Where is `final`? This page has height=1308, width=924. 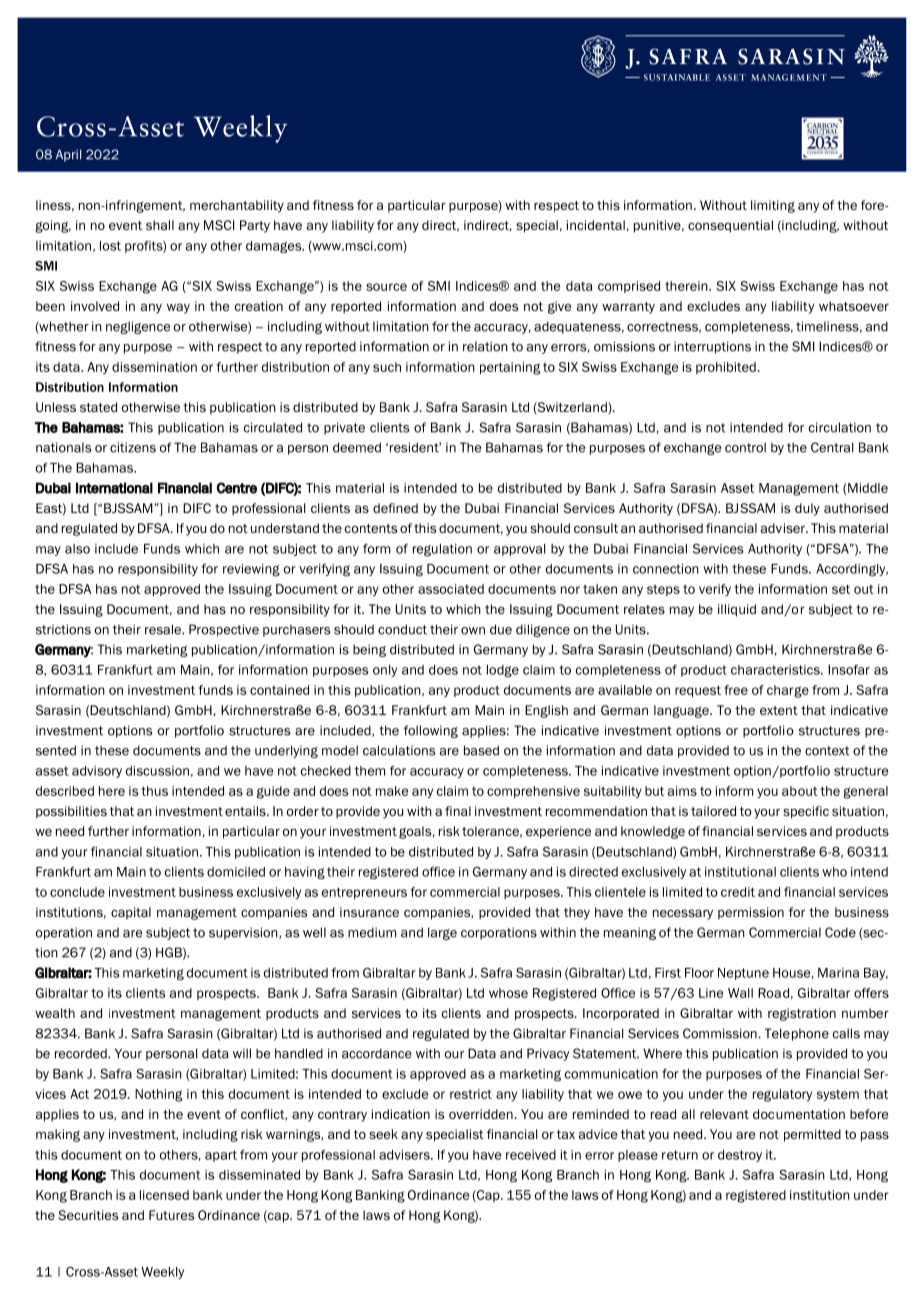 final is located at coordinates (458, 811).
